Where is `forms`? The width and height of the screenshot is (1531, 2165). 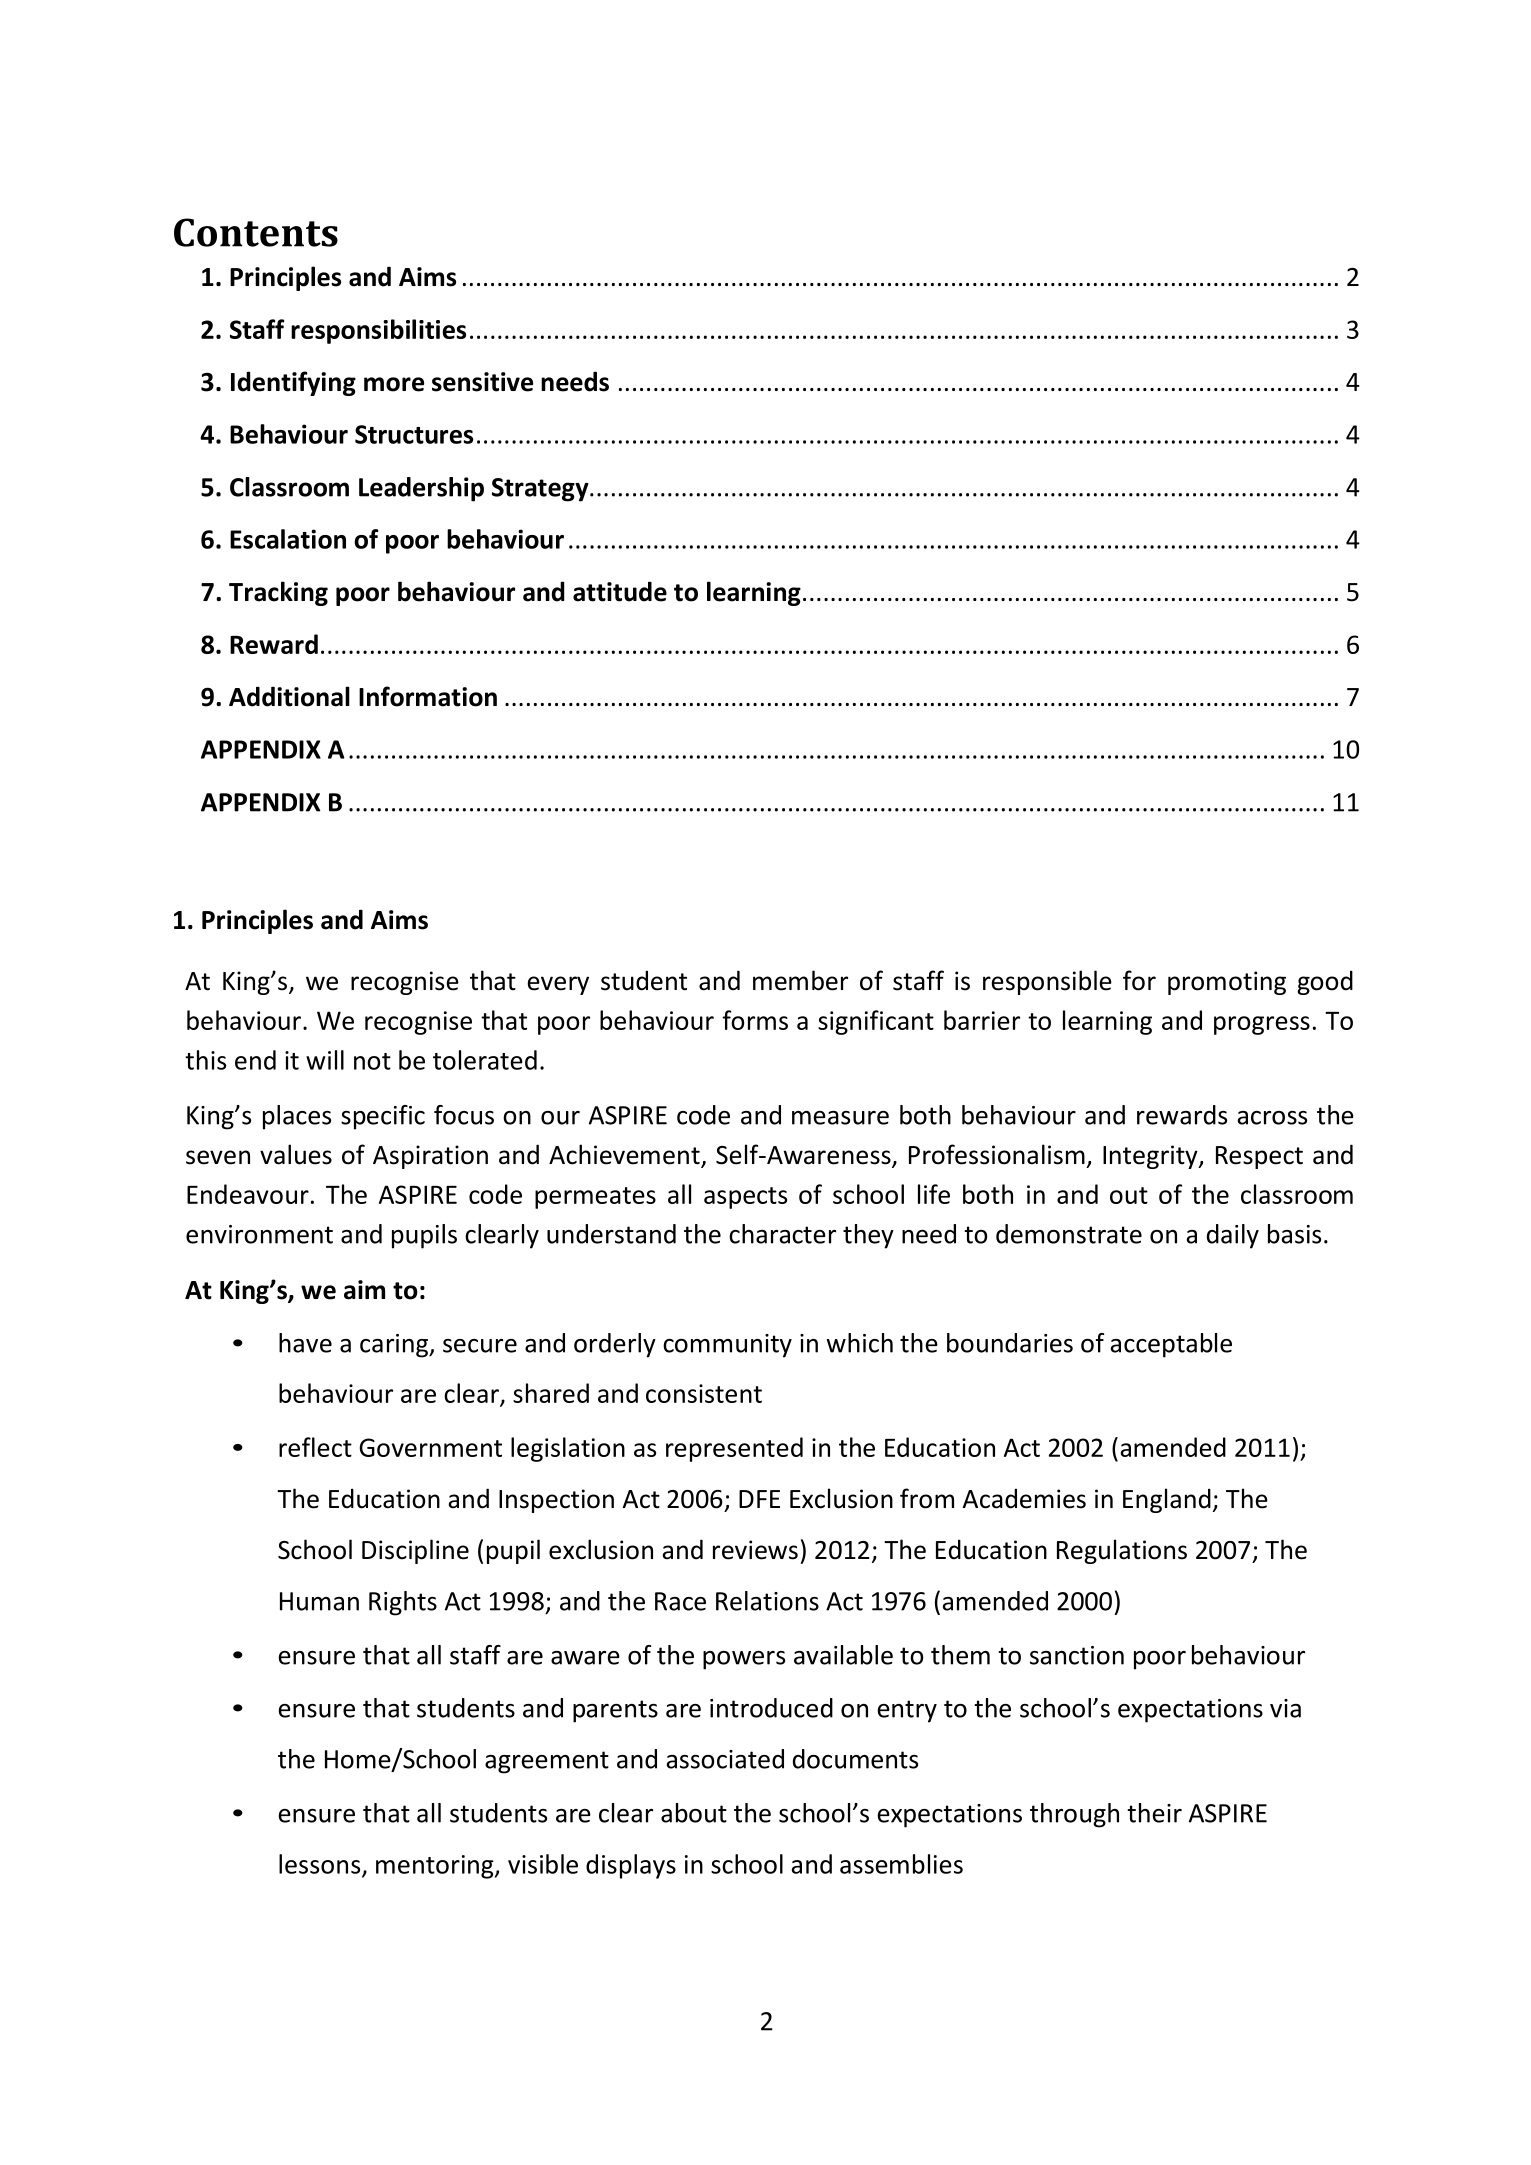
forms is located at coordinates (755, 1020).
